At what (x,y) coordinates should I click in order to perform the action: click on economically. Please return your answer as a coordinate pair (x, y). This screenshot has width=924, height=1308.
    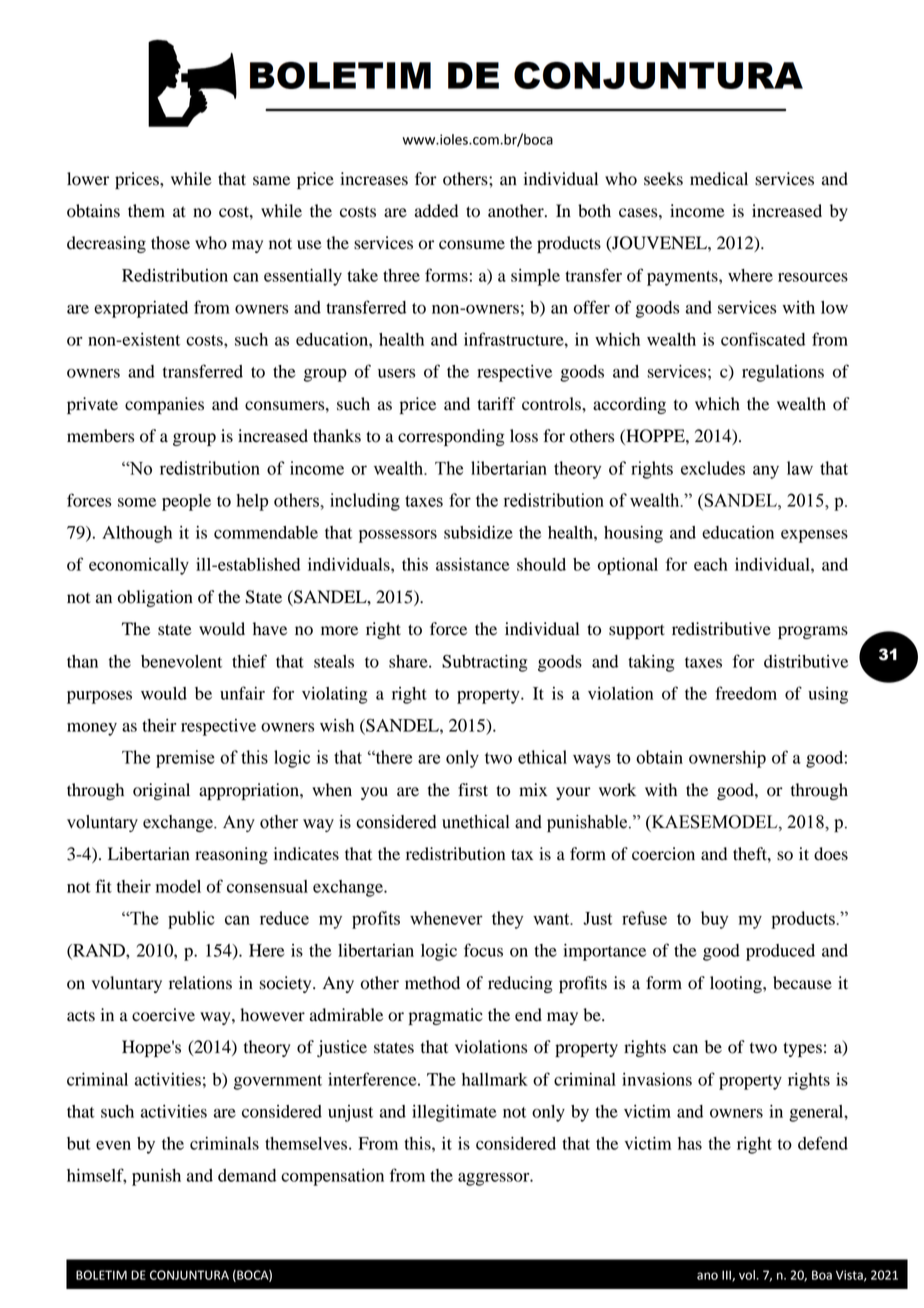
    Looking at the image, I should click on (139, 566).
